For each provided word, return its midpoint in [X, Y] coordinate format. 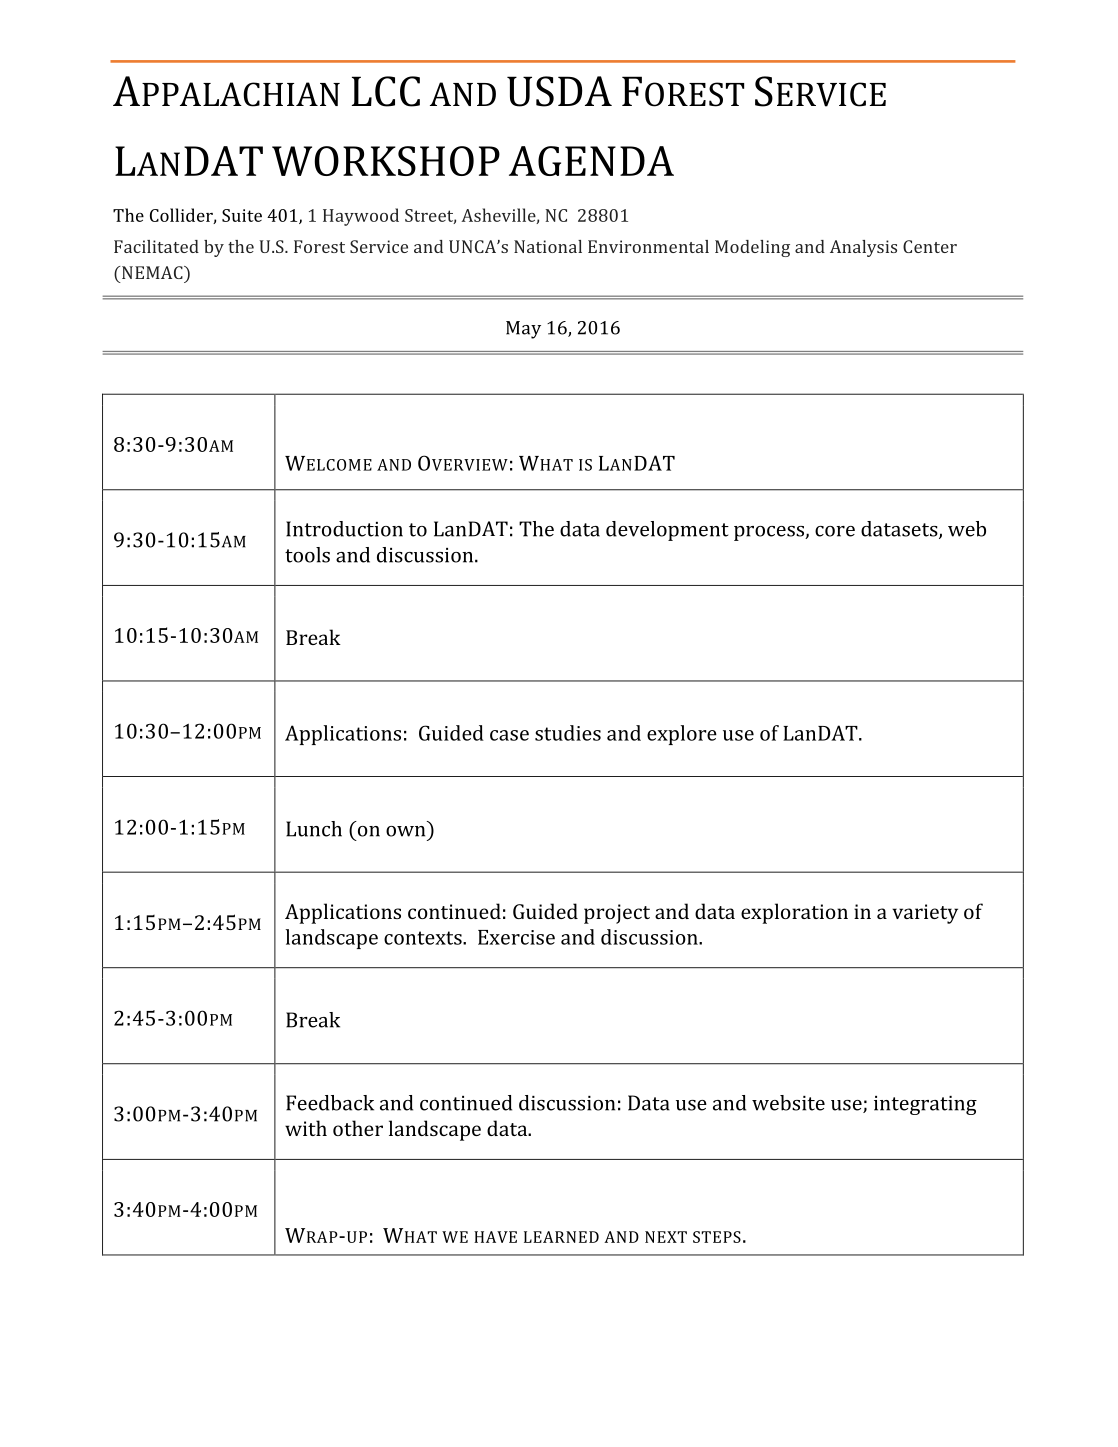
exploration [794, 913]
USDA [559, 91]
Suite [242, 215]
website [788, 1103]
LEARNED [561, 1237]
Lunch [314, 829]
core [835, 531]
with [306, 1128]
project [617, 914]
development [667, 531]
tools [307, 555]
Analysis [863, 248]
